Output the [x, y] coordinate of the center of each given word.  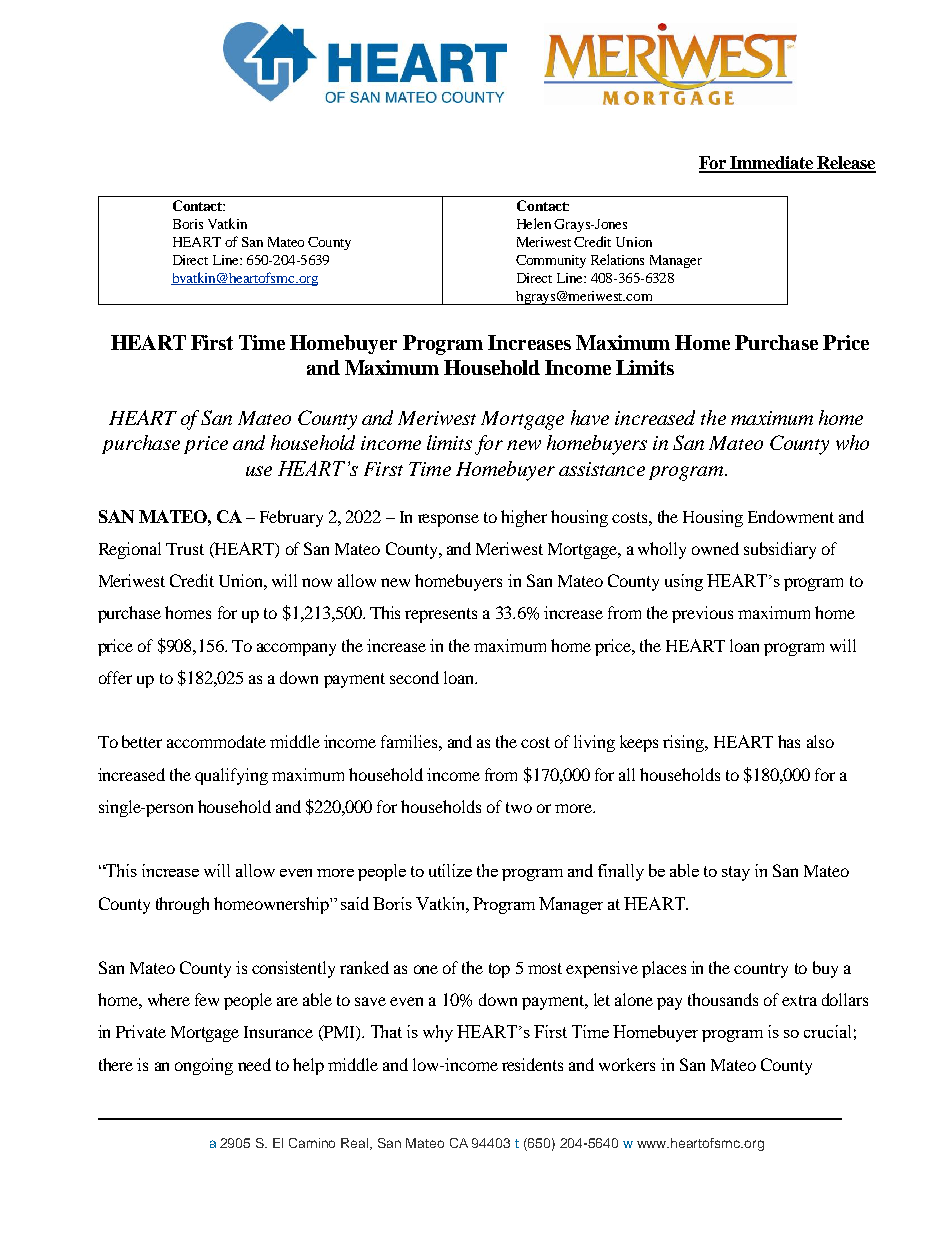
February [291, 518]
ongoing [204, 1066]
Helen [534, 223]
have [590, 417]
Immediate [772, 164]
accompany [296, 649]
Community [551, 261]
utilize [450, 870]
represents [441, 615]
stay [736, 873]
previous [702, 614]
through [182, 905]
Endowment [791, 516]
